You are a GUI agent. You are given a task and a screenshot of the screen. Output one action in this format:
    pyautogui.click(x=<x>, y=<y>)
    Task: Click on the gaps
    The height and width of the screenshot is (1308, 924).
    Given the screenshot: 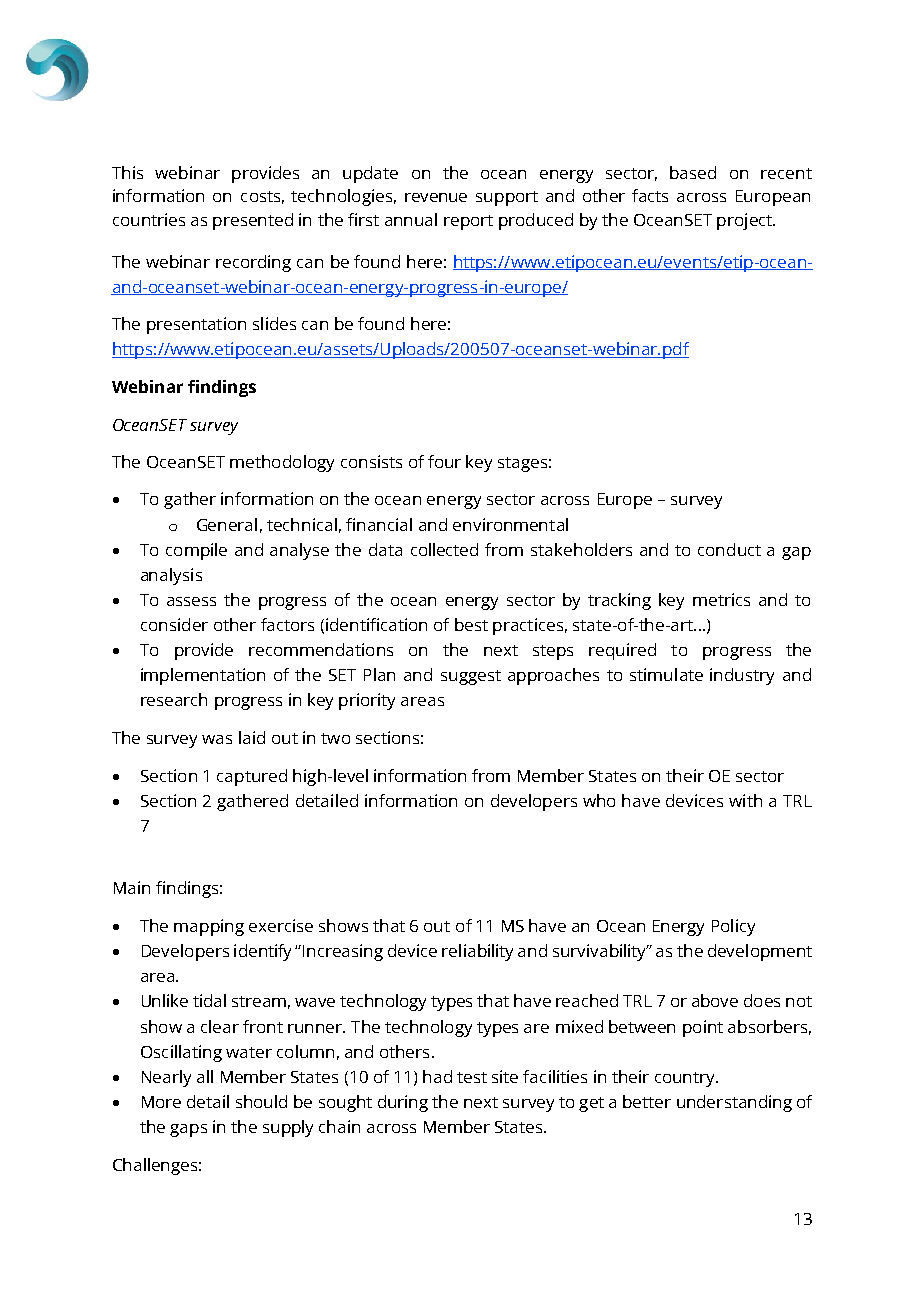 What is the action you would take?
    pyautogui.click(x=188, y=1130)
